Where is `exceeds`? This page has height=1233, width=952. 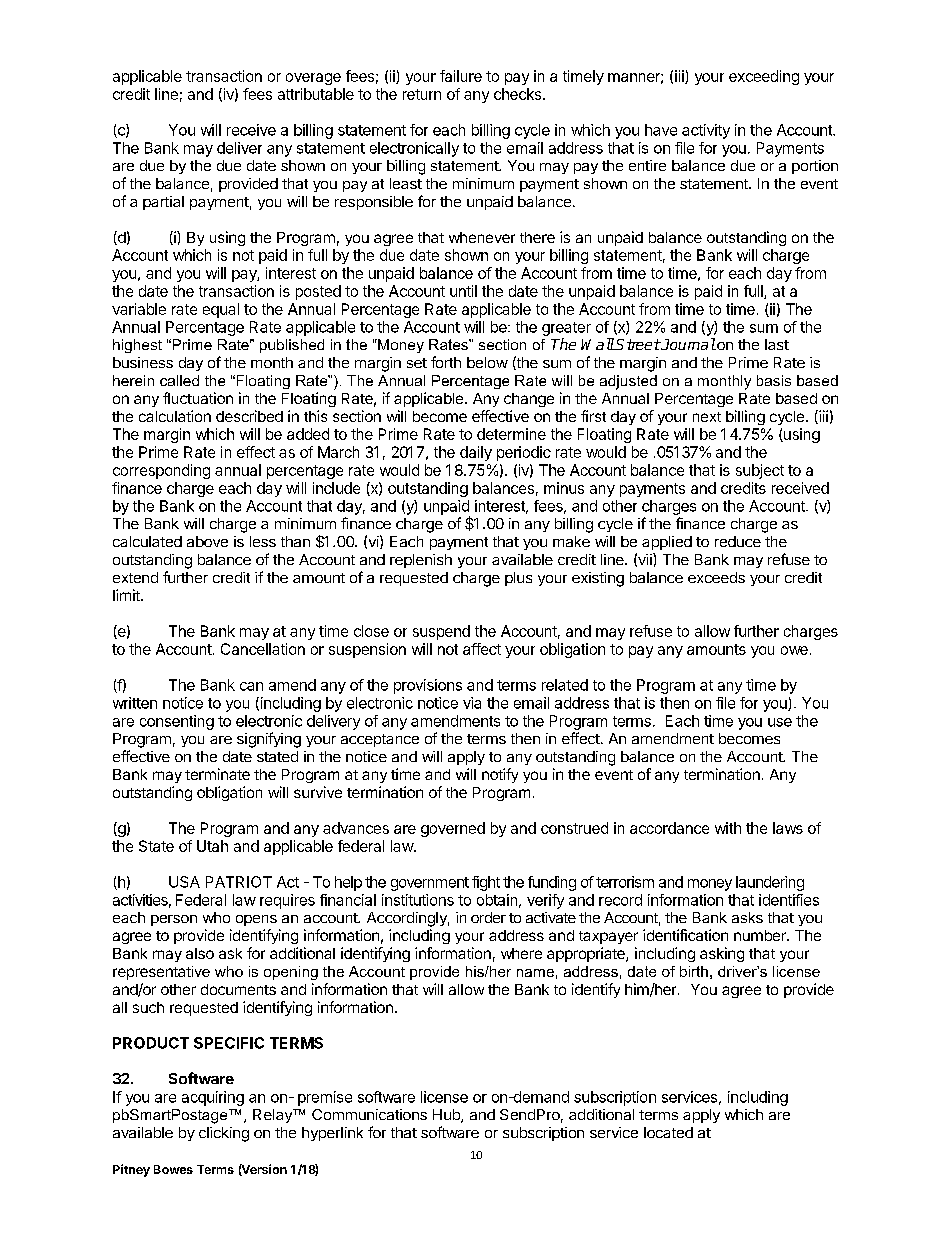 exceeds is located at coordinates (716, 577).
